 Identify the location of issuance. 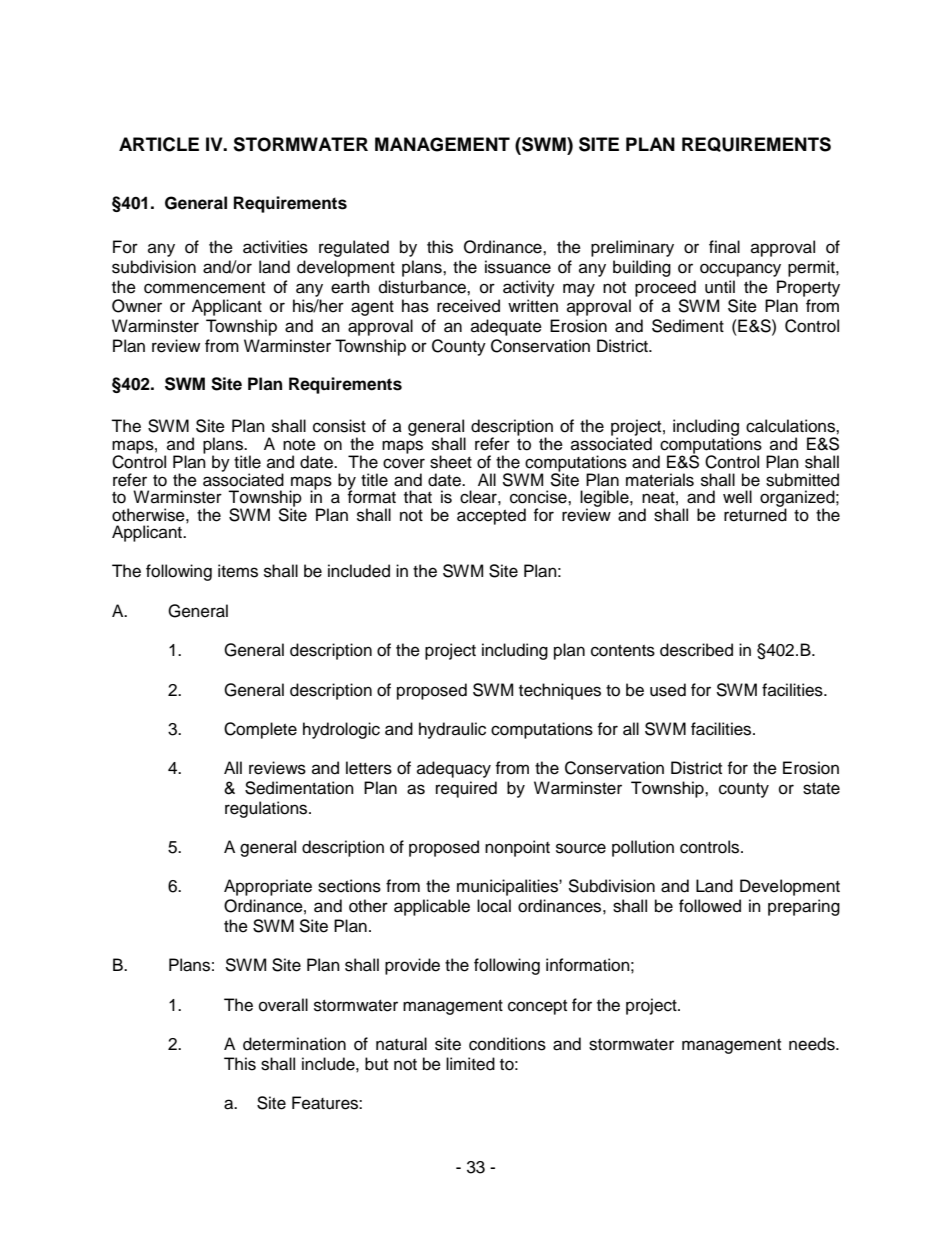
(518, 267).
